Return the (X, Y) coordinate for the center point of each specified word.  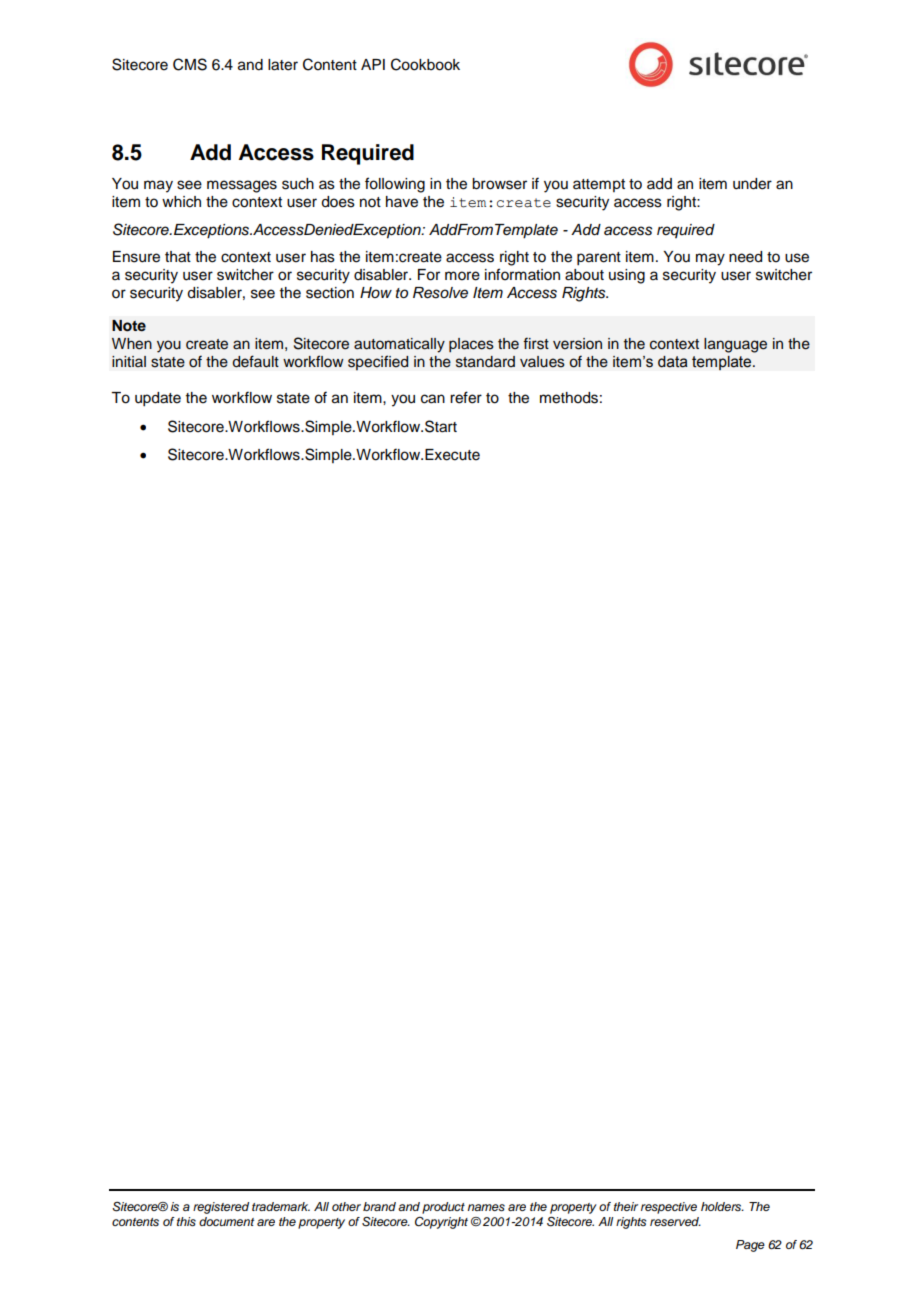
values (542, 362)
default (255, 361)
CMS (190, 64)
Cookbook (425, 64)
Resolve (440, 293)
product (443, 1208)
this (186, 1222)
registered (221, 1208)
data (673, 362)
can (433, 399)
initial (129, 361)
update (158, 399)
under (752, 184)
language (735, 345)
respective (669, 1208)
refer (466, 397)
